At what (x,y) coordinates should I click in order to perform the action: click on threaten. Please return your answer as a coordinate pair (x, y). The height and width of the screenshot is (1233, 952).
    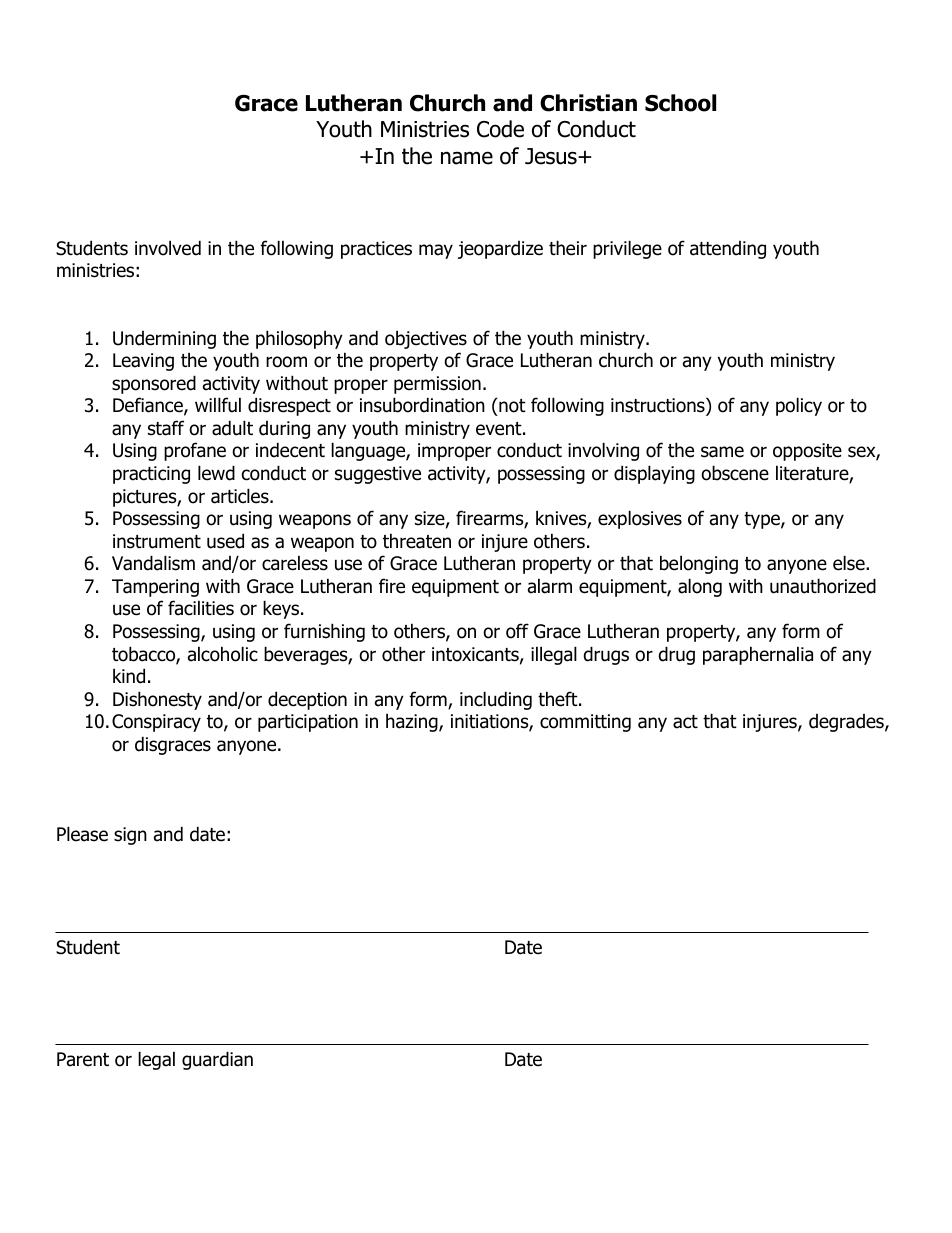
    Looking at the image, I should click on (417, 541).
